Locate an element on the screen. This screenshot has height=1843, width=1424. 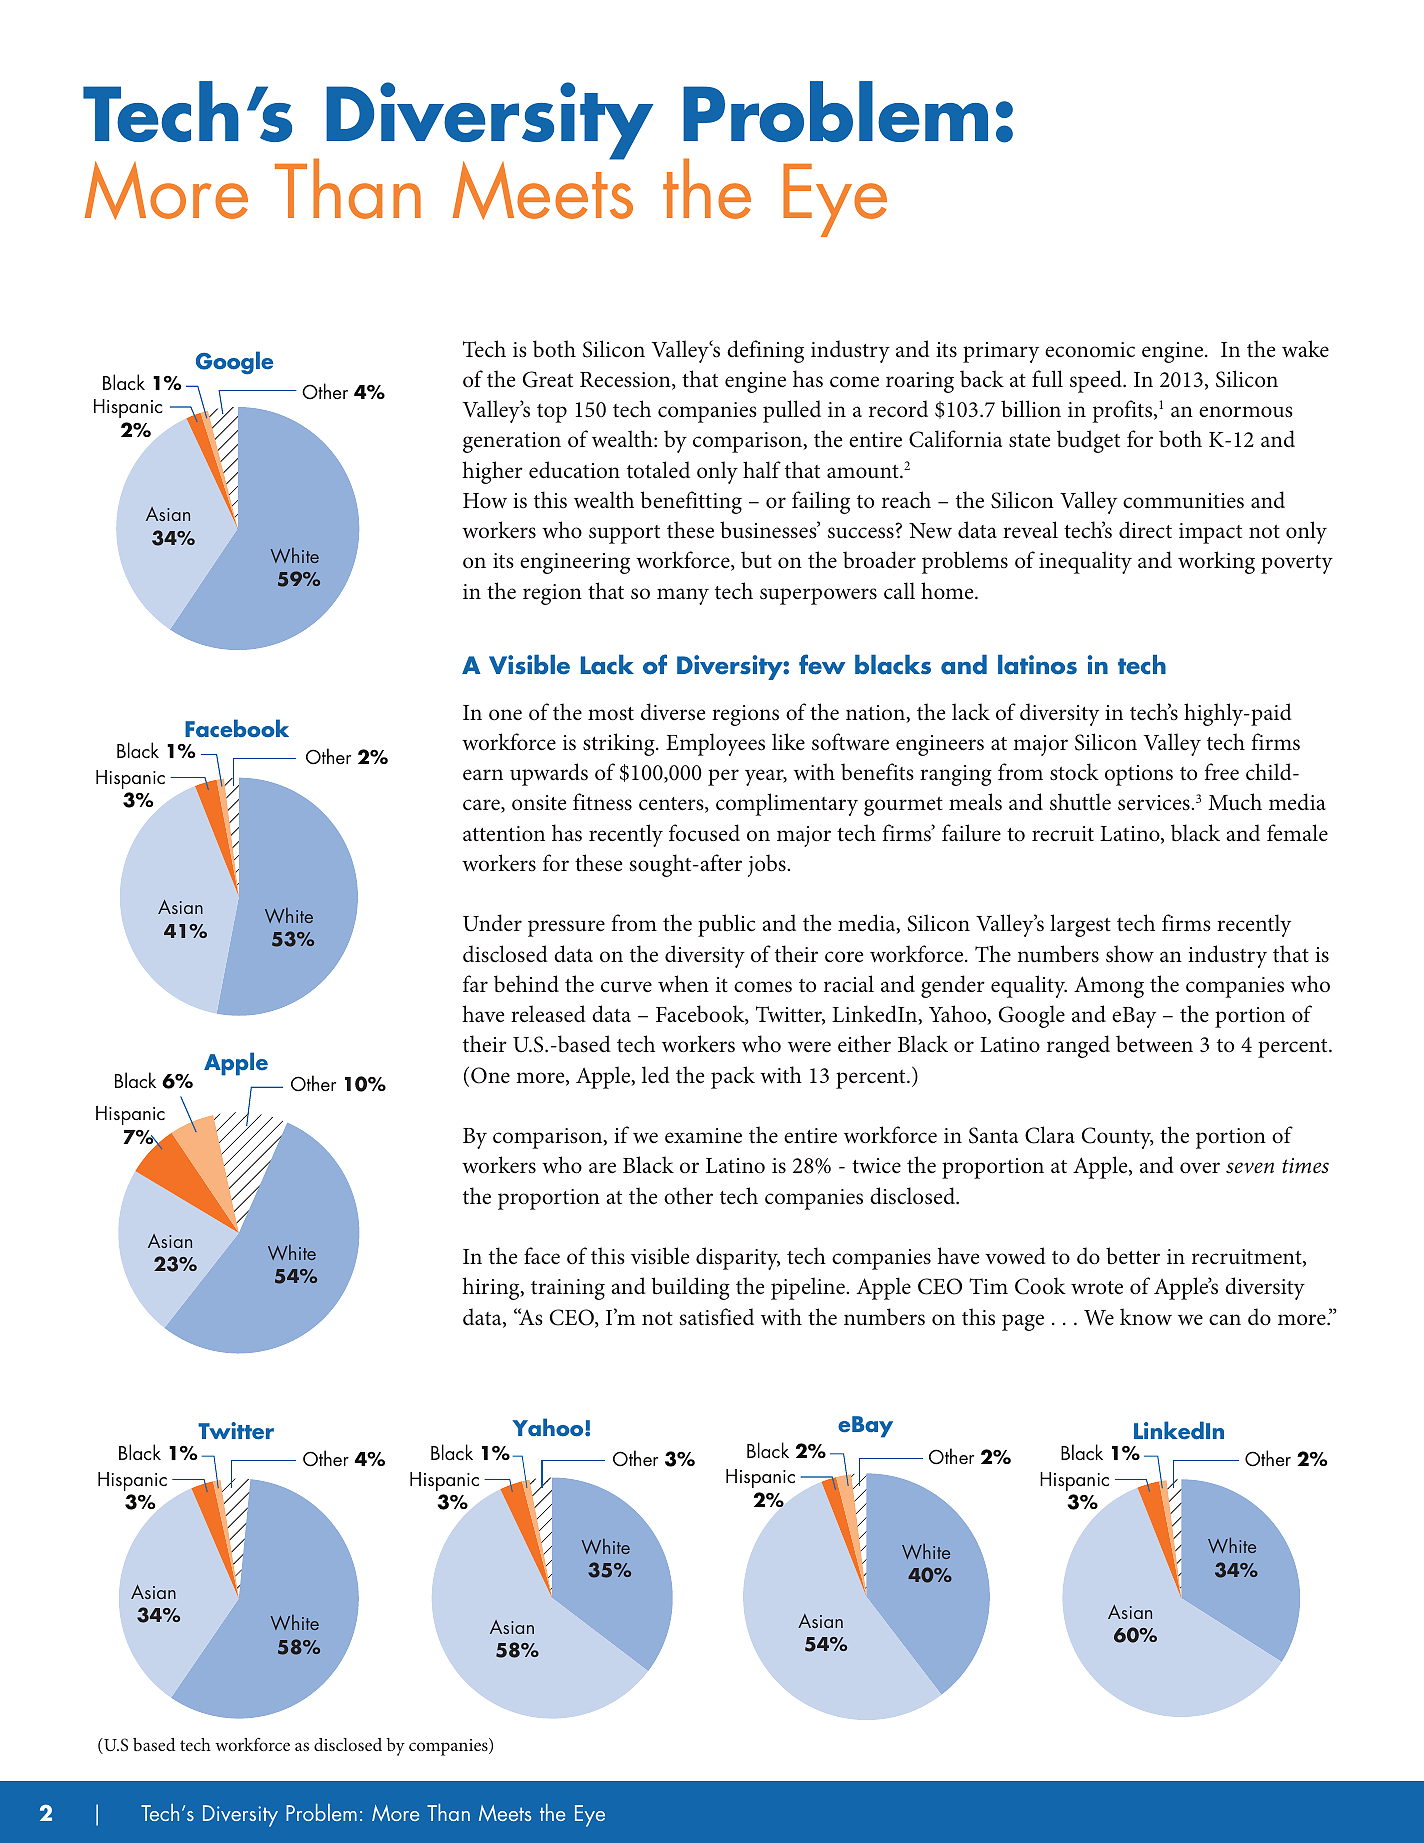
working is located at coordinates (1216, 562).
